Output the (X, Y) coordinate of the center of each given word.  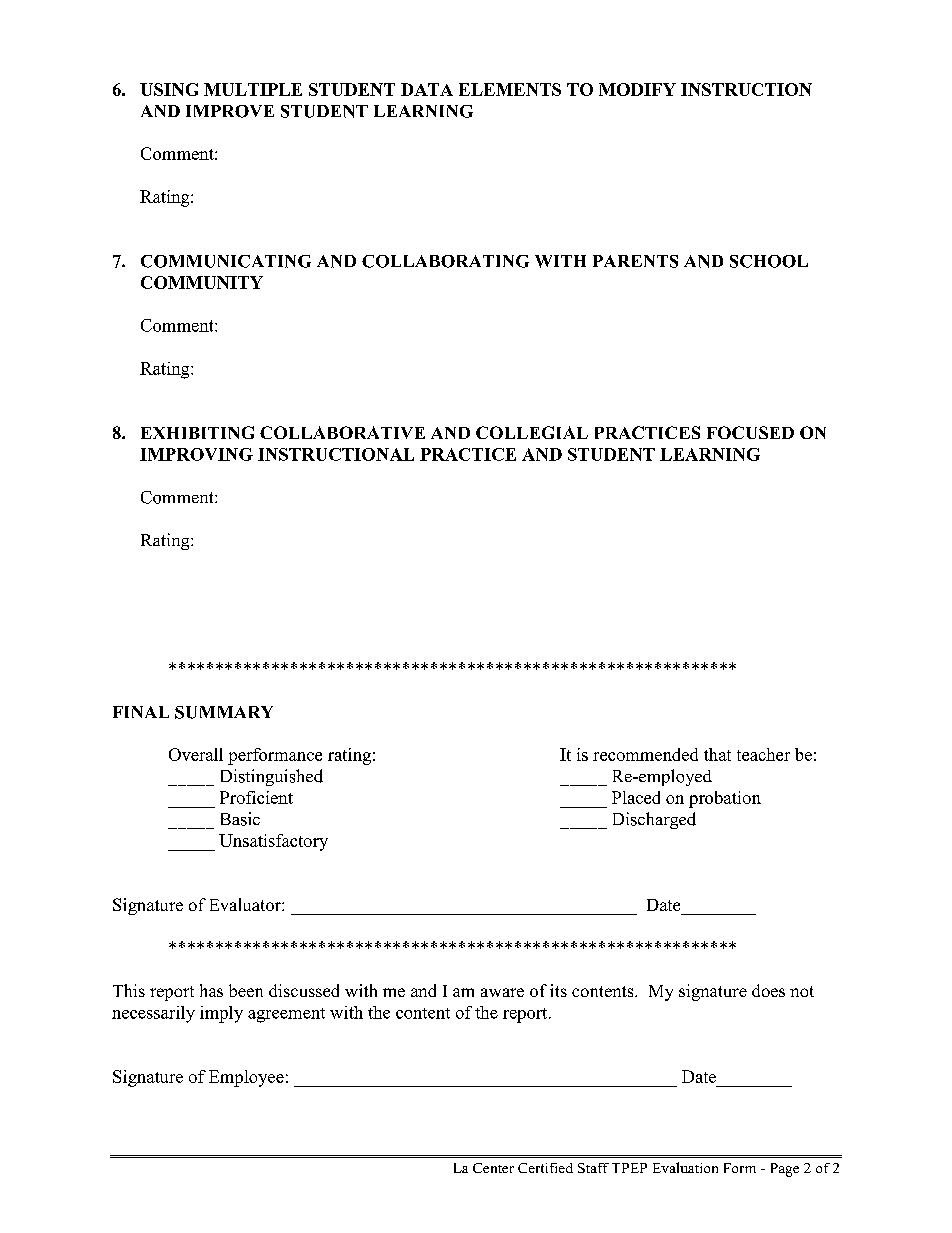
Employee (246, 1078)
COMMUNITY (202, 282)
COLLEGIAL (532, 432)
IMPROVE (230, 111)
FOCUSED (750, 432)
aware (502, 992)
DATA (427, 89)
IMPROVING (196, 454)
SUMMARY (224, 712)
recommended (645, 754)
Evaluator (246, 904)
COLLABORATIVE (342, 432)
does (768, 990)
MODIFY (637, 89)
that (717, 754)
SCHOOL (769, 261)
